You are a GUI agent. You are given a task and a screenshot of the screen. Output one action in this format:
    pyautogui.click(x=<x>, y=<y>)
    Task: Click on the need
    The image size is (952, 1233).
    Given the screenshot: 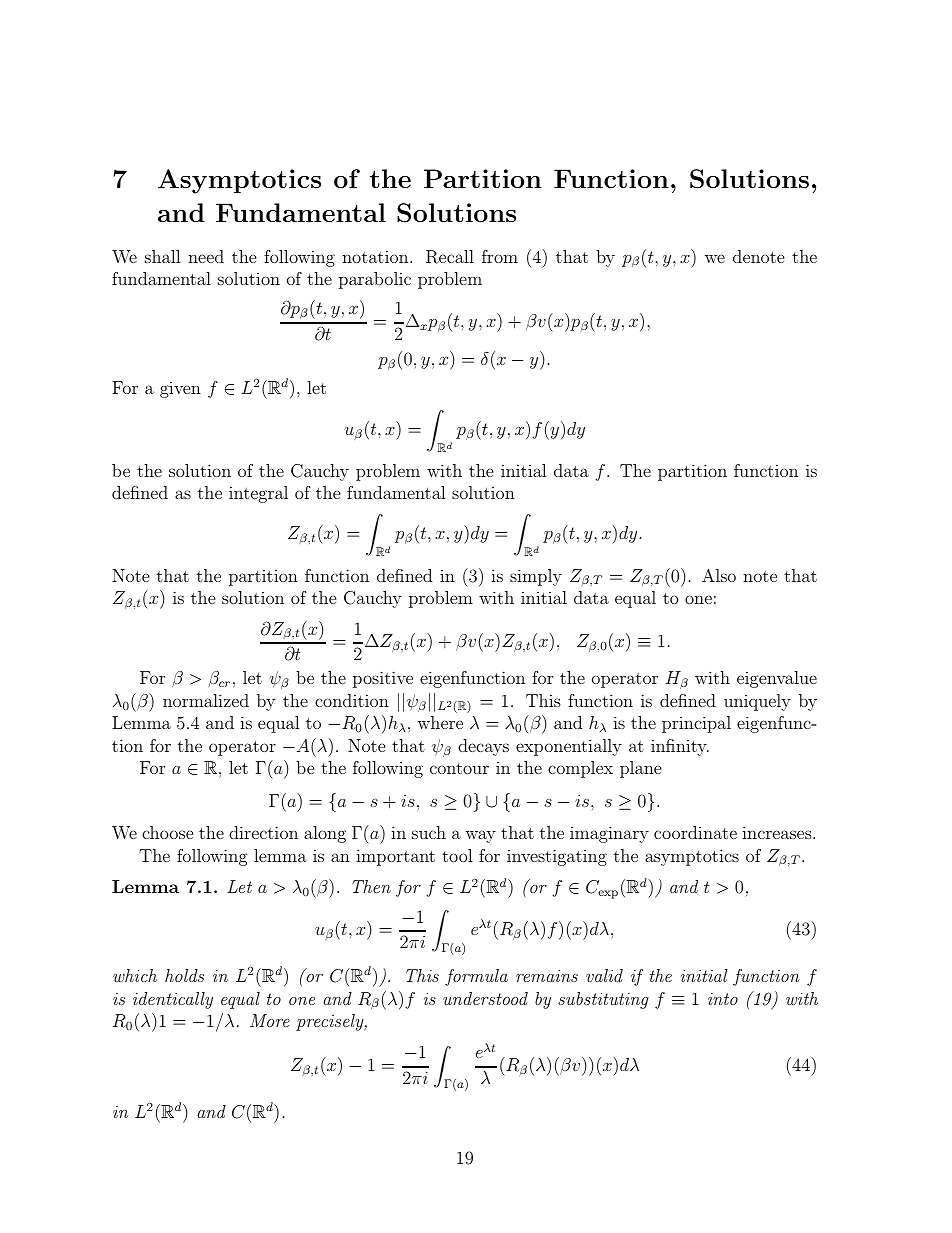 What is the action you would take?
    pyautogui.click(x=206, y=256)
